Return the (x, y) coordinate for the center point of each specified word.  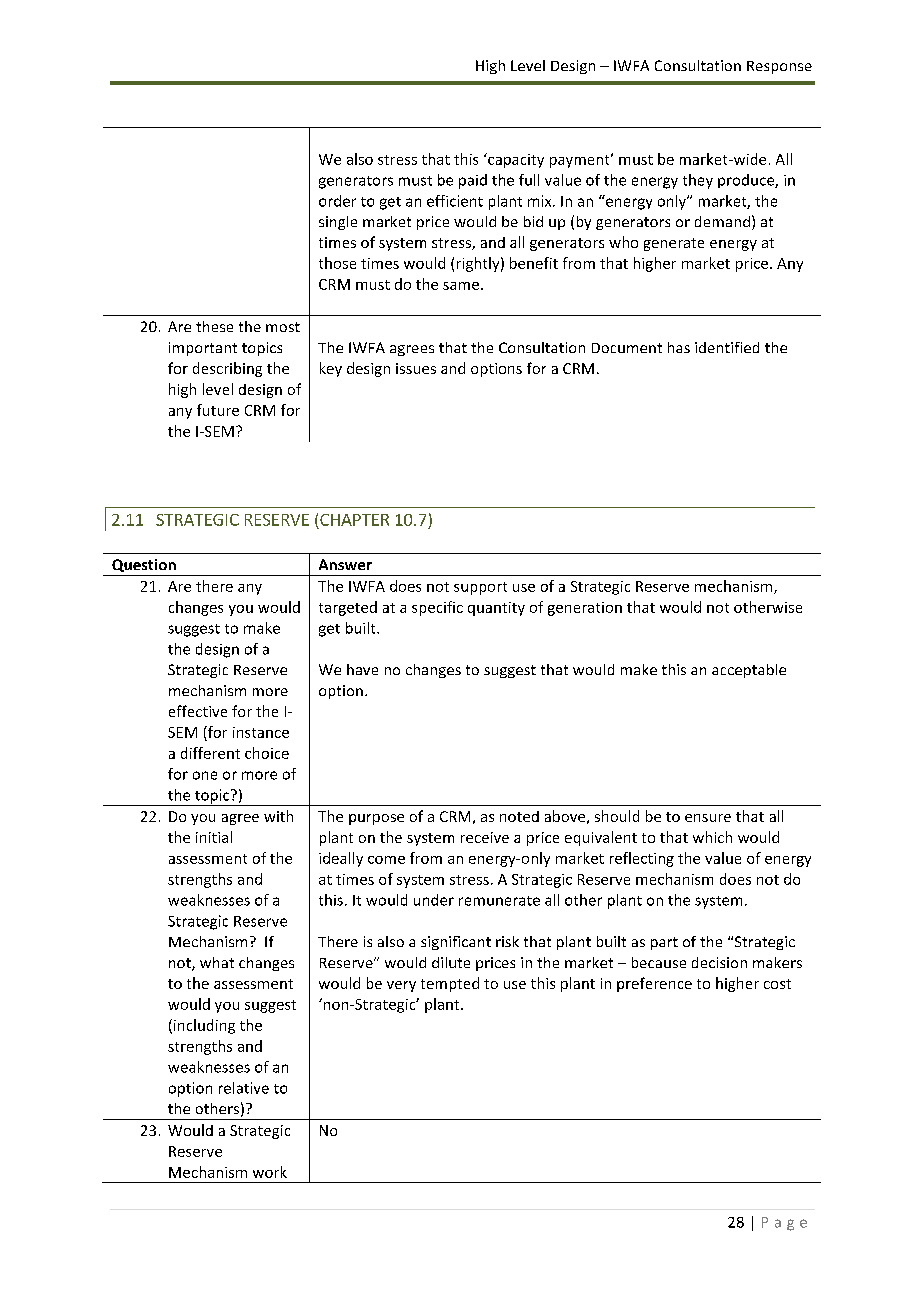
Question (144, 565)
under (434, 900)
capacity (515, 160)
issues (416, 368)
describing (227, 369)
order (337, 201)
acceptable (749, 671)
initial (214, 837)
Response (779, 67)
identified (727, 347)
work (270, 1172)
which (712, 837)
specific (437, 608)
